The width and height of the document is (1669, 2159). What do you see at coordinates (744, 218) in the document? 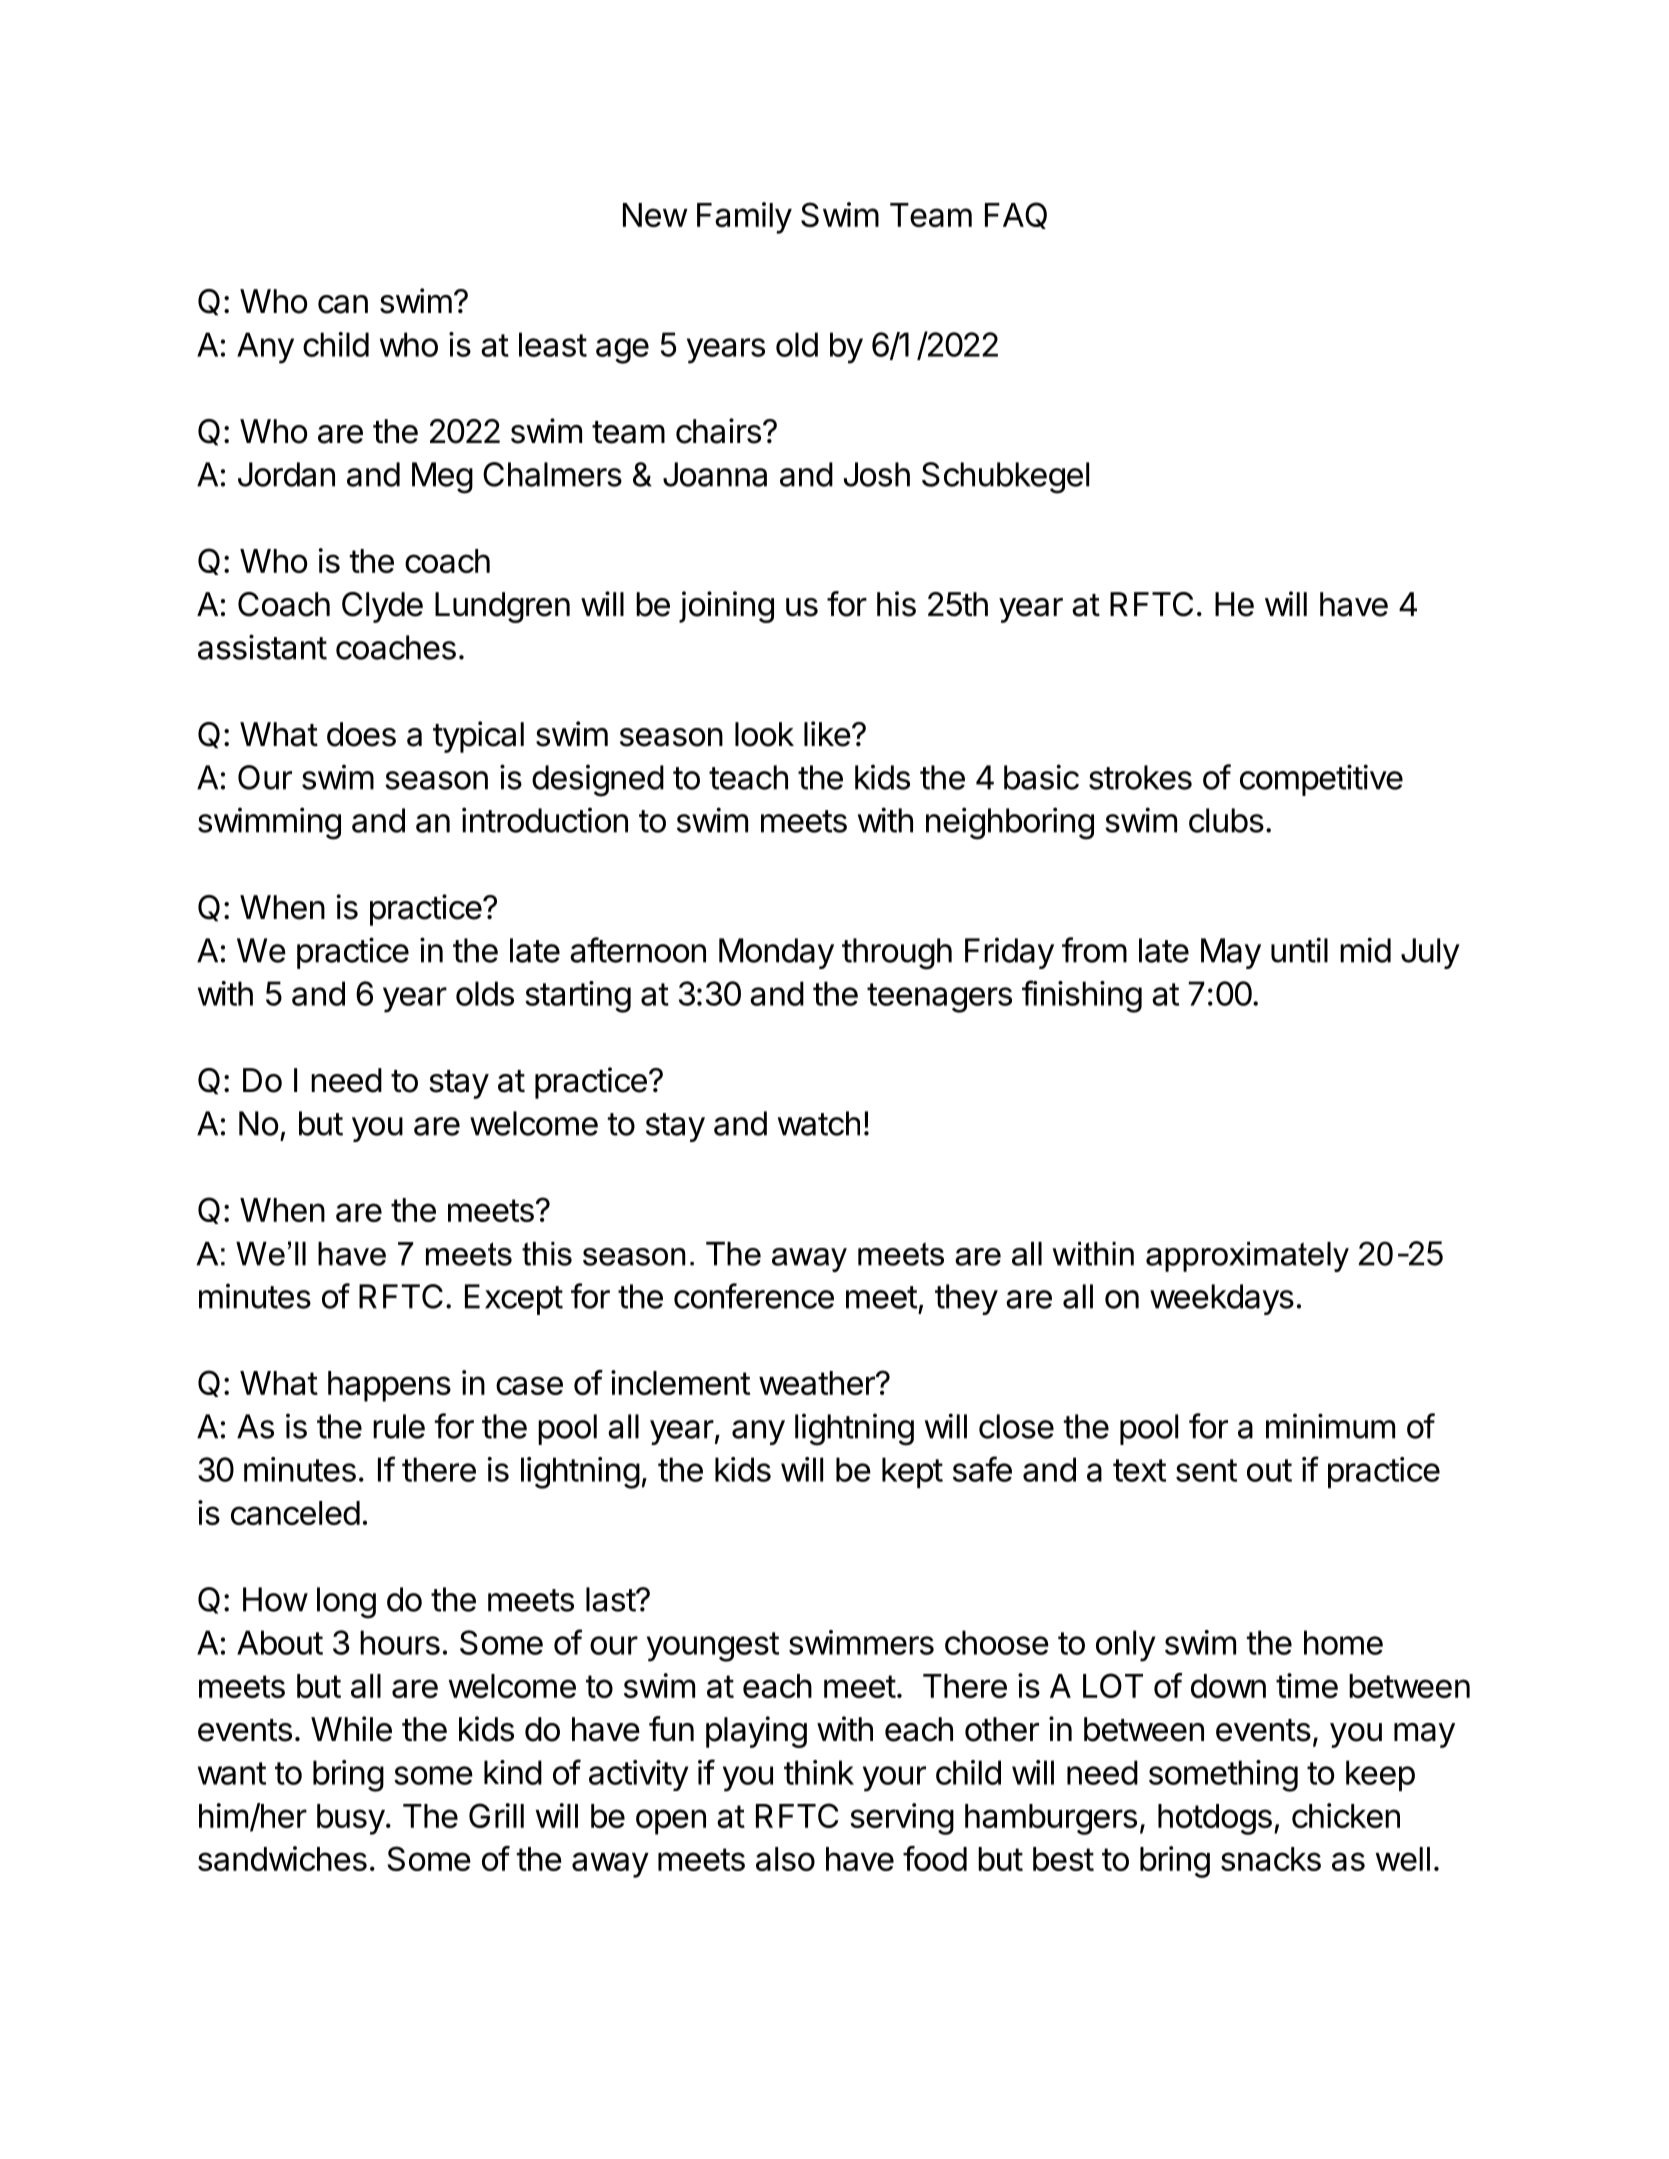
I see `Family` at bounding box center [744, 218].
